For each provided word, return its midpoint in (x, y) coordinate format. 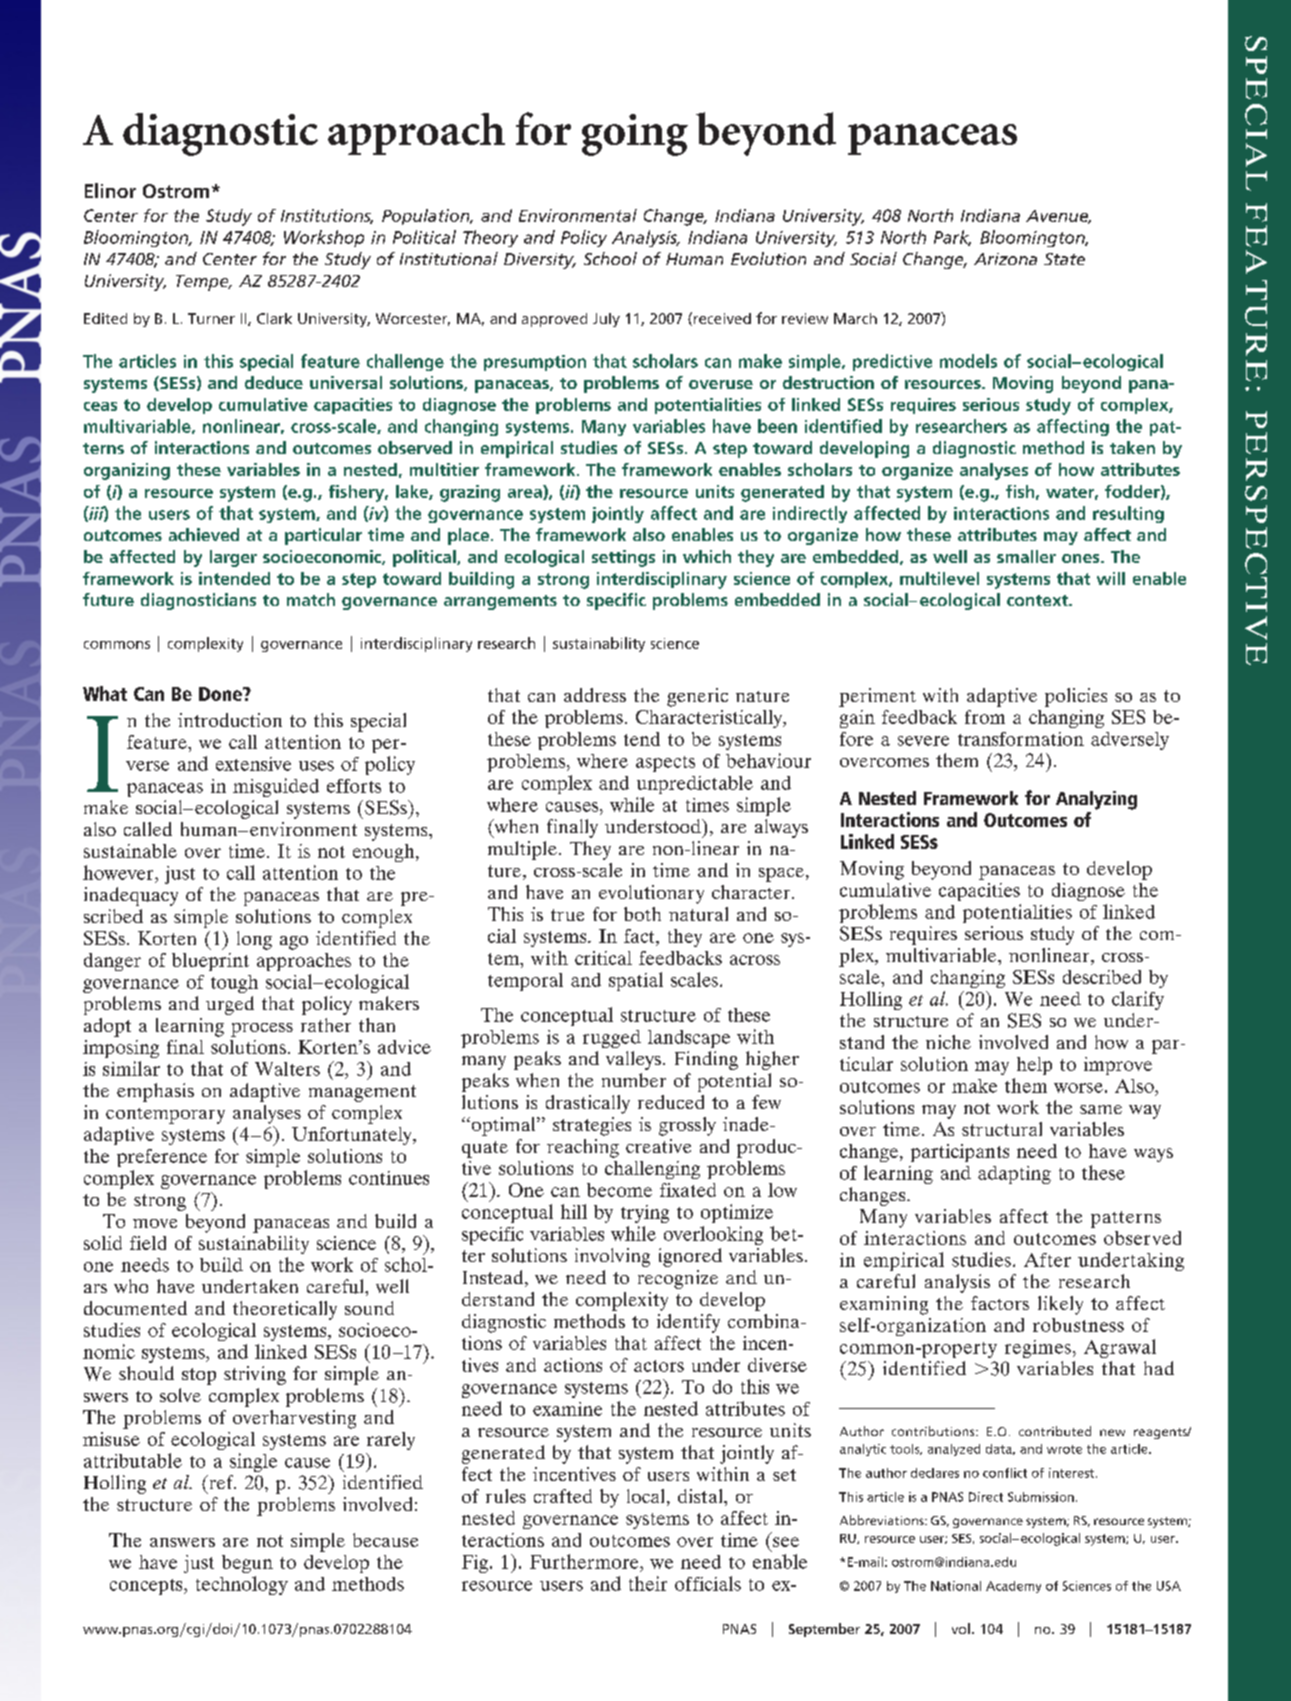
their (648, 1583)
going (635, 135)
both (642, 914)
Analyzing (1096, 800)
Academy (1013, 1587)
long (254, 940)
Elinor (110, 190)
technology (242, 1585)
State (1064, 259)
